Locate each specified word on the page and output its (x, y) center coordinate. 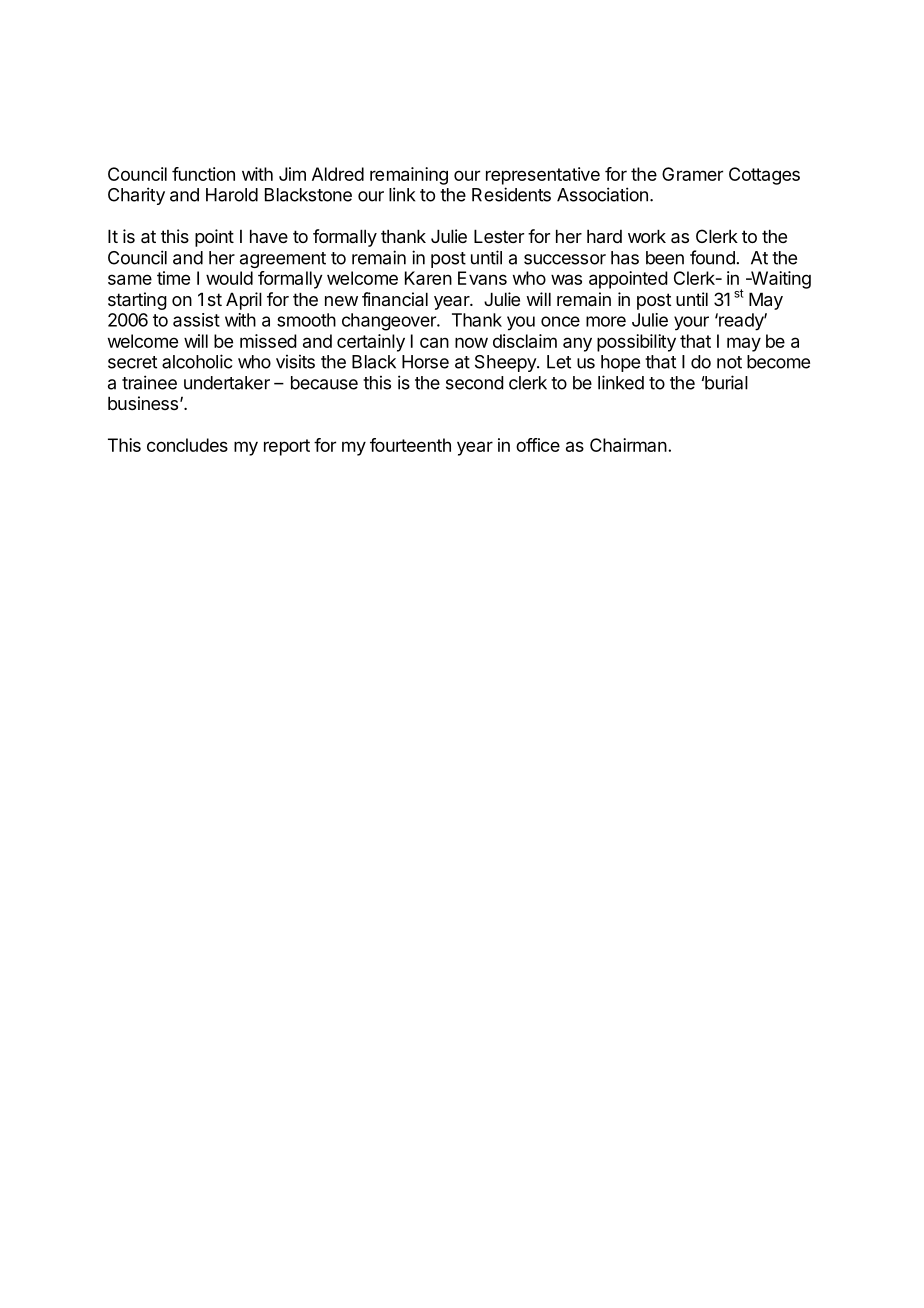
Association (602, 194)
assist (196, 320)
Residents (511, 194)
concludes (187, 445)
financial (395, 299)
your (691, 323)
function (203, 174)
